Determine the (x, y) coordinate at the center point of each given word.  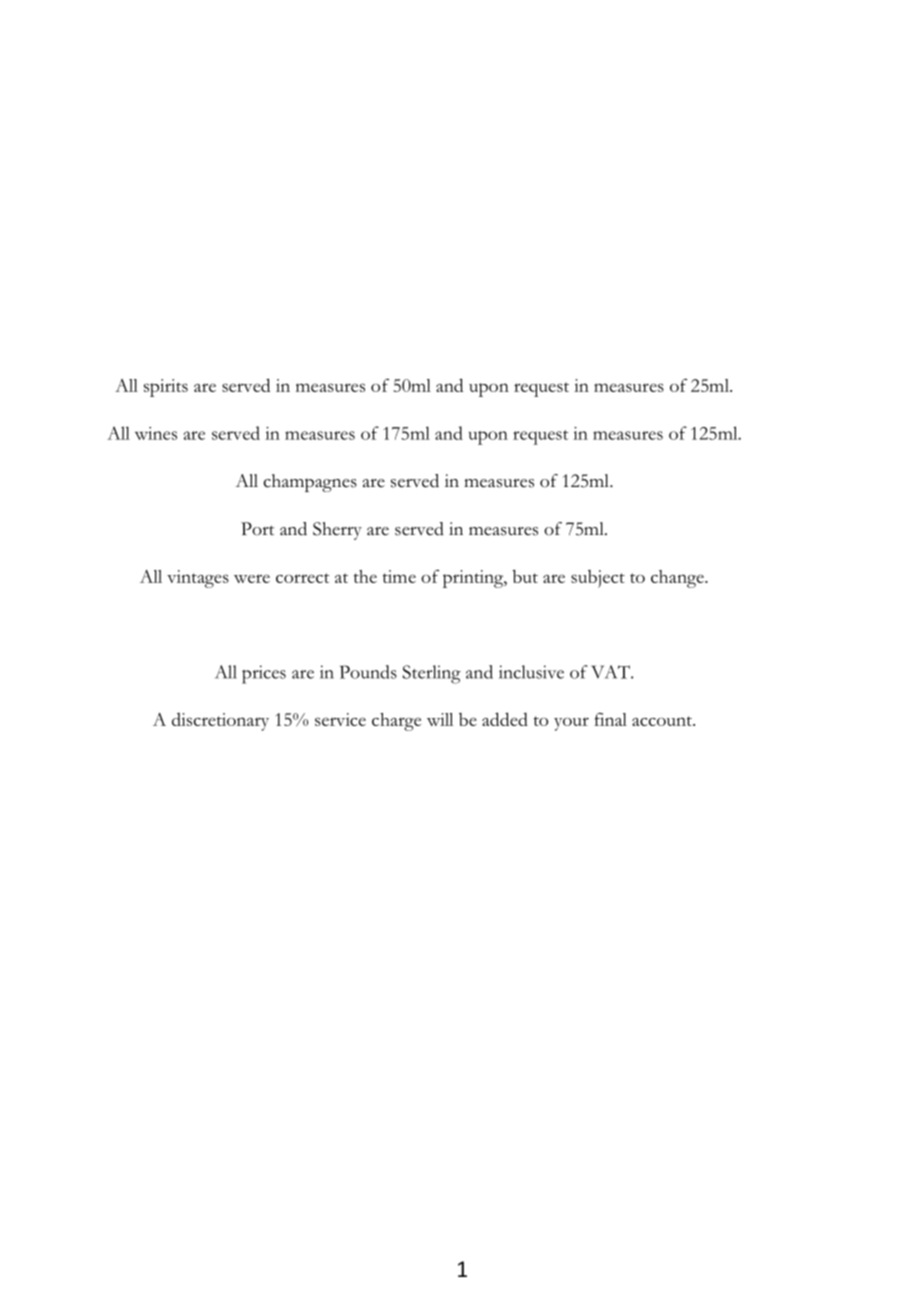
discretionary (220, 722)
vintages (198, 579)
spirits (166, 388)
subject (598, 579)
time (399, 576)
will (440, 719)
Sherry (337, 531)
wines (156, 433)
